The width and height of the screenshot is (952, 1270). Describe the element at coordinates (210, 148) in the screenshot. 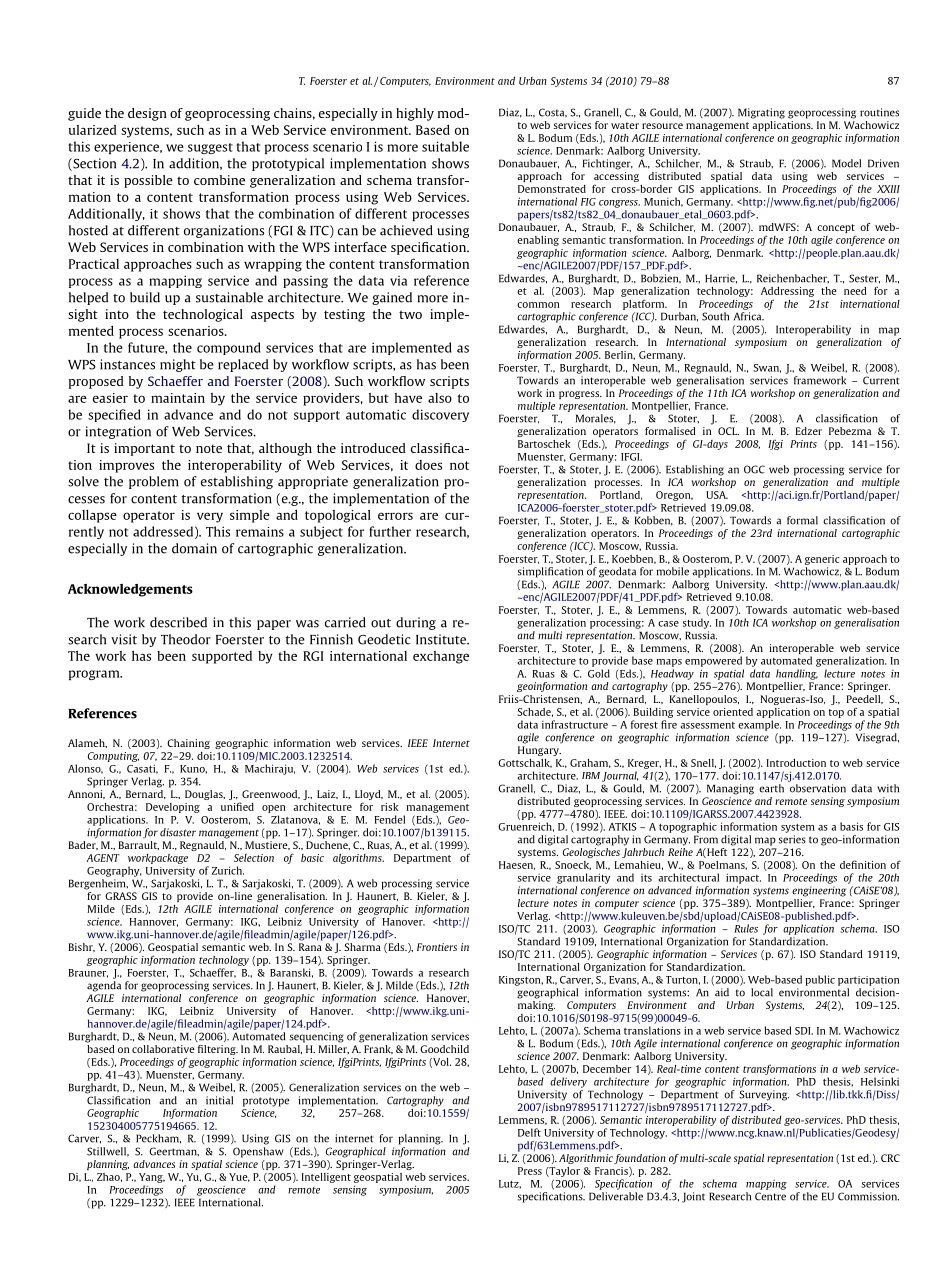

I see `suggest` at that location.
